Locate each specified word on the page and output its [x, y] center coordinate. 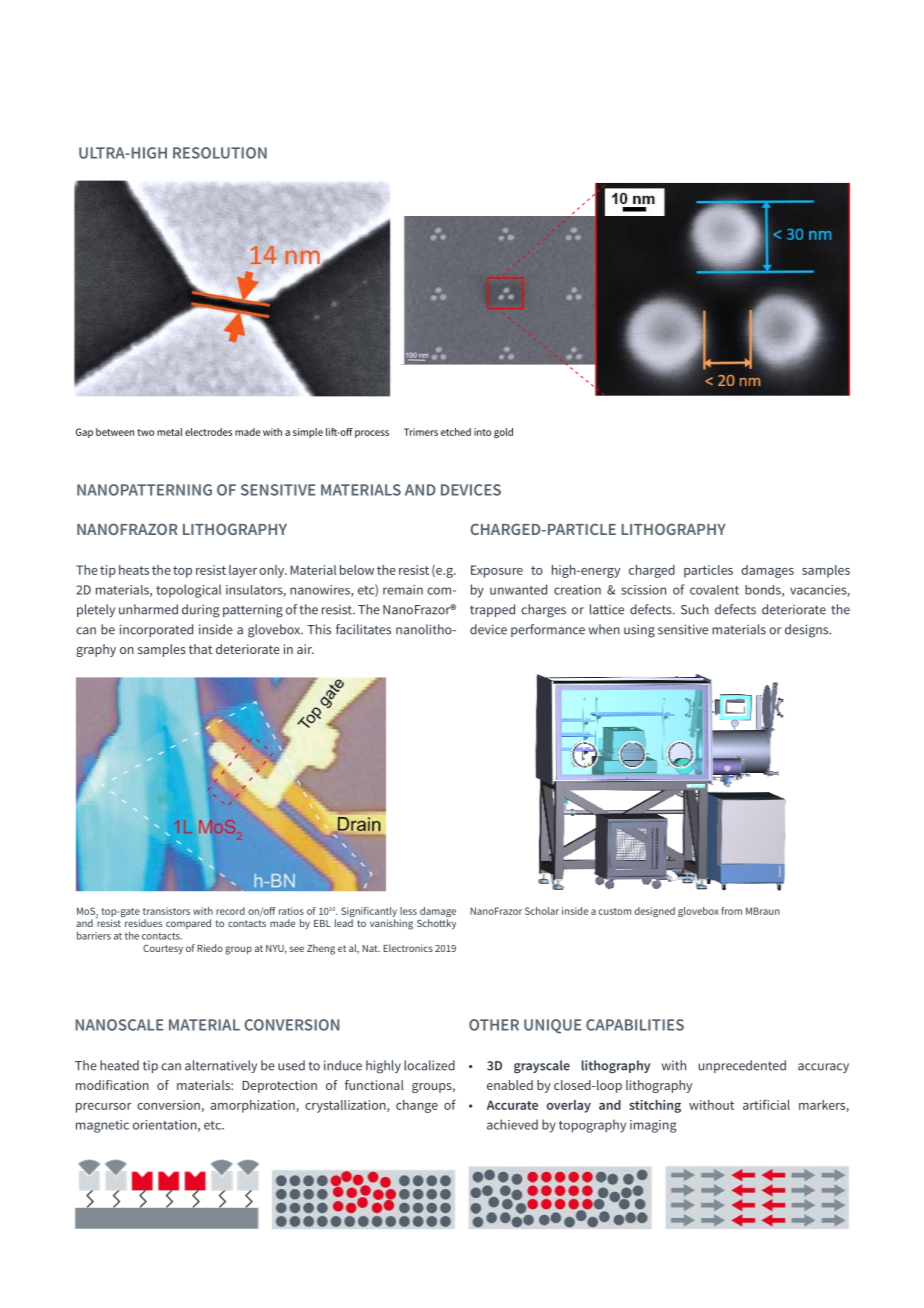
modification [112, 1085]
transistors [166, 911]
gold [503, 433]
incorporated [156, 630]
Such [695, 609]
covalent [714, 590]
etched [456, 432]
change [417, 1106]
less [408, 911]
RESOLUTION [220, 153]
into [482, 432]
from [731, 911]
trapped [492, 610]
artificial [766, 1104]
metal [170, 432]
